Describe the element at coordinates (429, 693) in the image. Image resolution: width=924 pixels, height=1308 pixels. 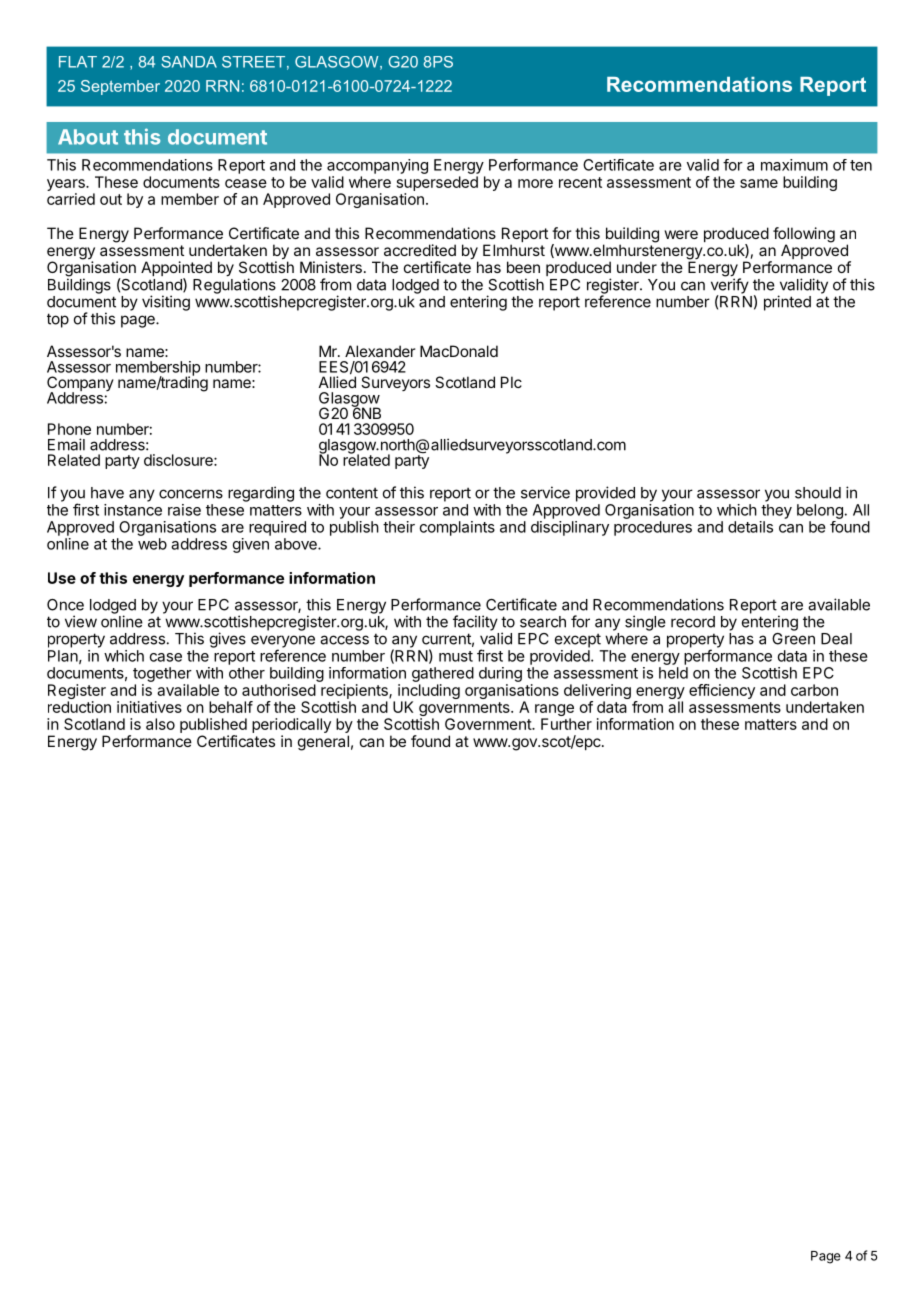
I see `including` at that location.
